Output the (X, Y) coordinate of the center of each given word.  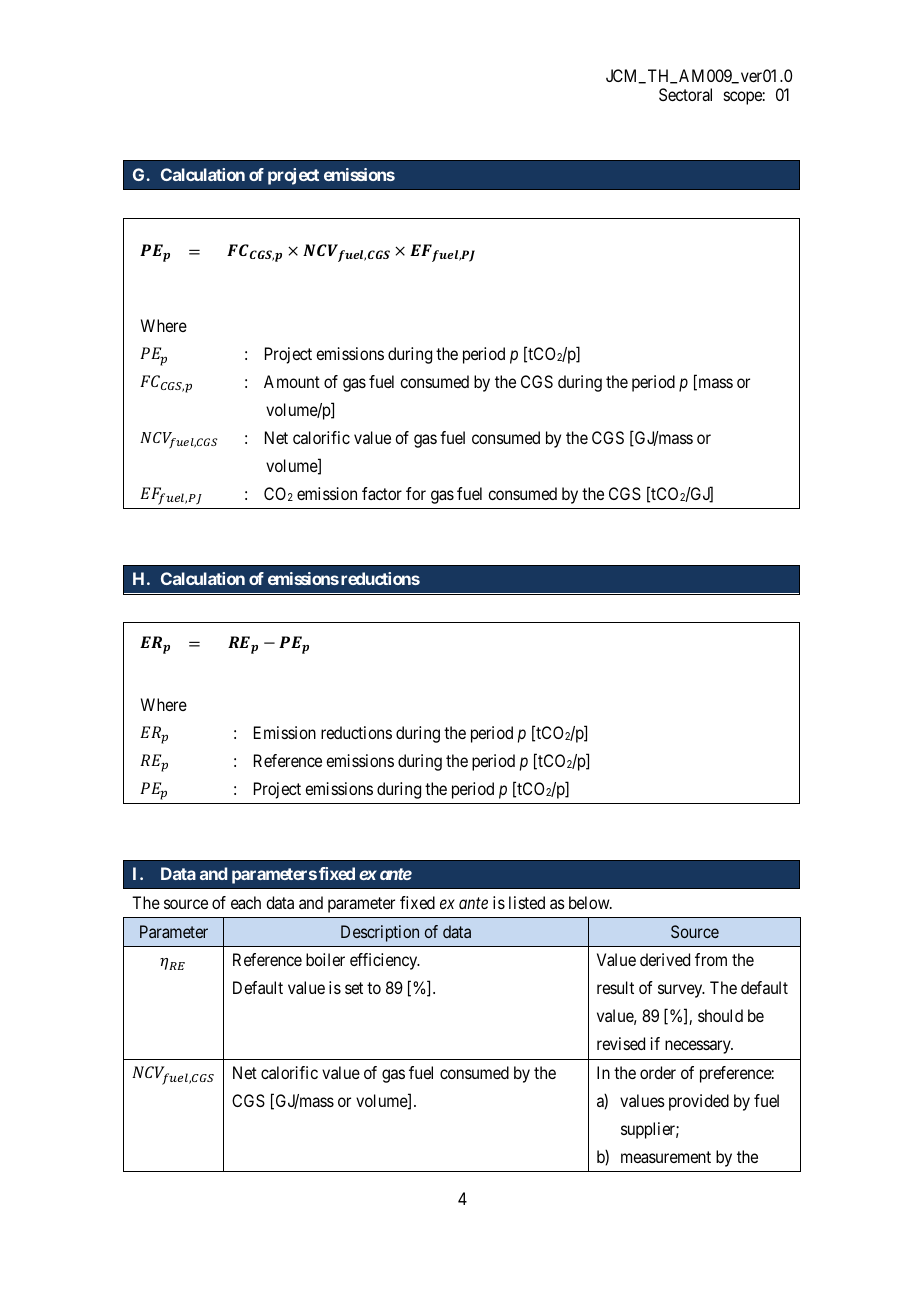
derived (665, 959)
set (354, 988)
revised (621, 1043)
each (246, 902)
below (590, 902)
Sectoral (685, 94)
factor (382, 493)
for (416, 493)
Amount (292, 381)
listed (527, 902)
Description (380, 933)
